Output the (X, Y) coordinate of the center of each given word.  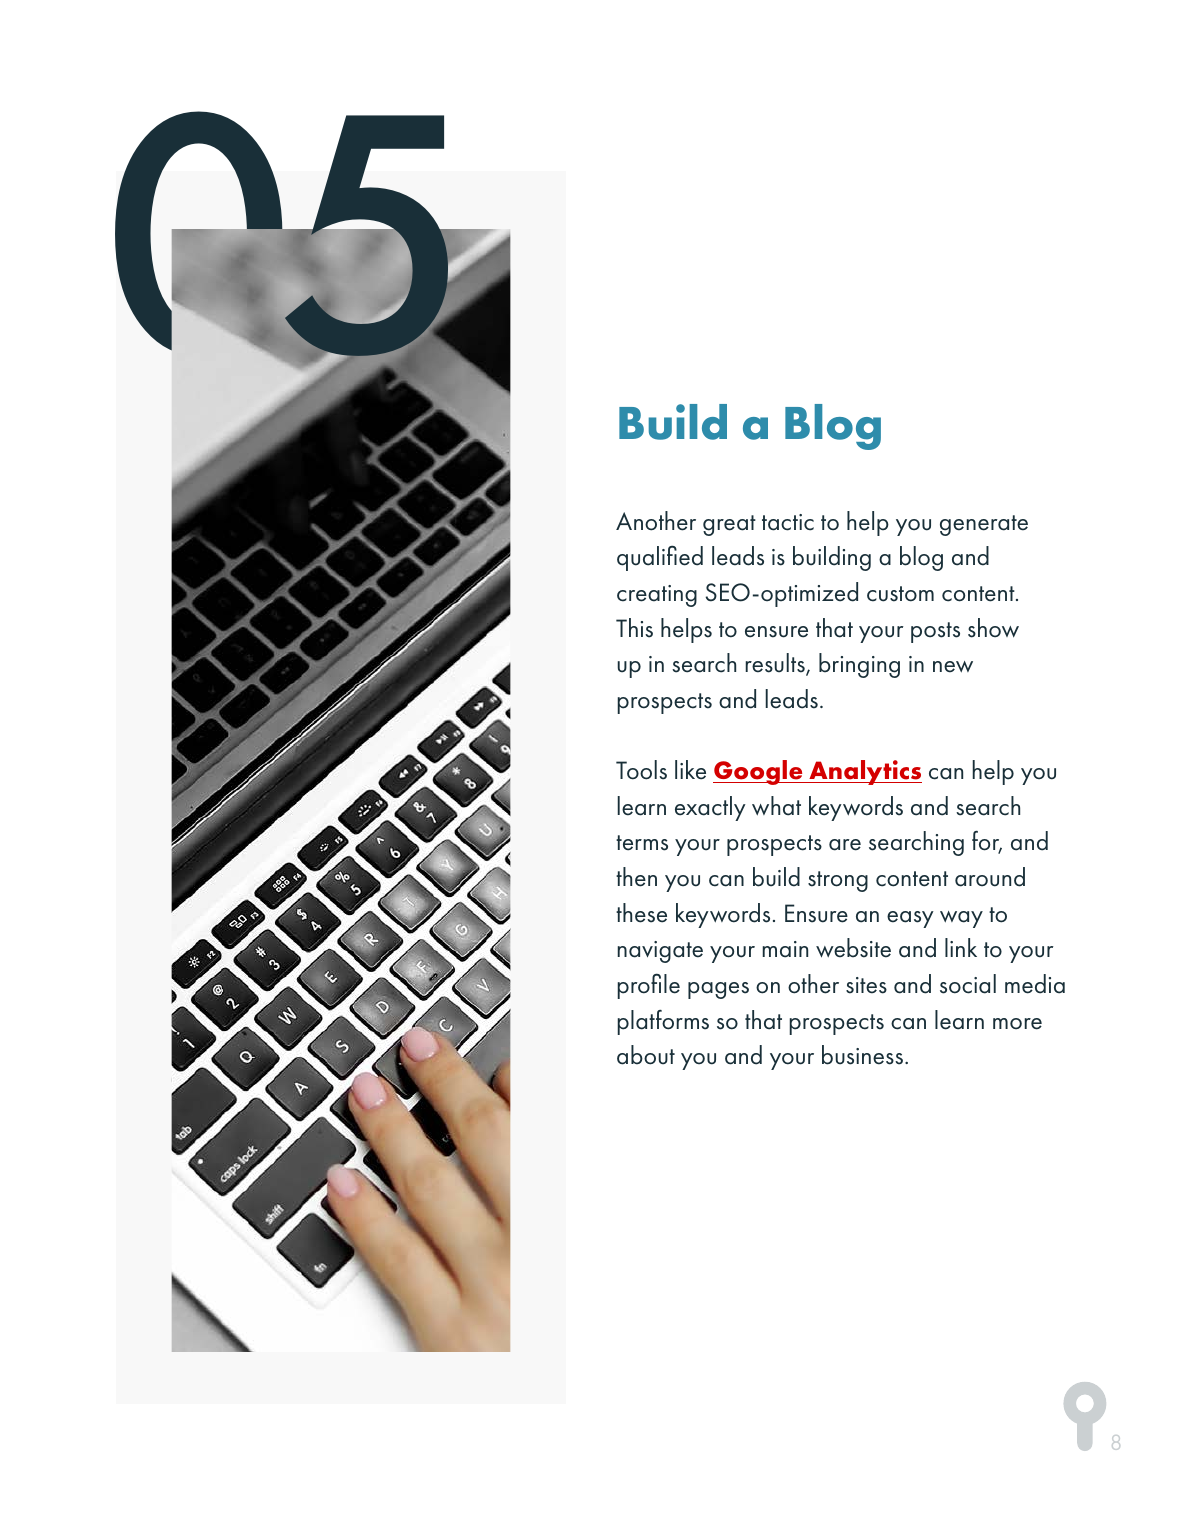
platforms (663, 1022)
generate (984, 525)
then (636, 877)
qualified (660, 558)
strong (838, 881)
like (690, 770)
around (990, 877)
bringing (859, 665)
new (953, 667)
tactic (788, 522)
